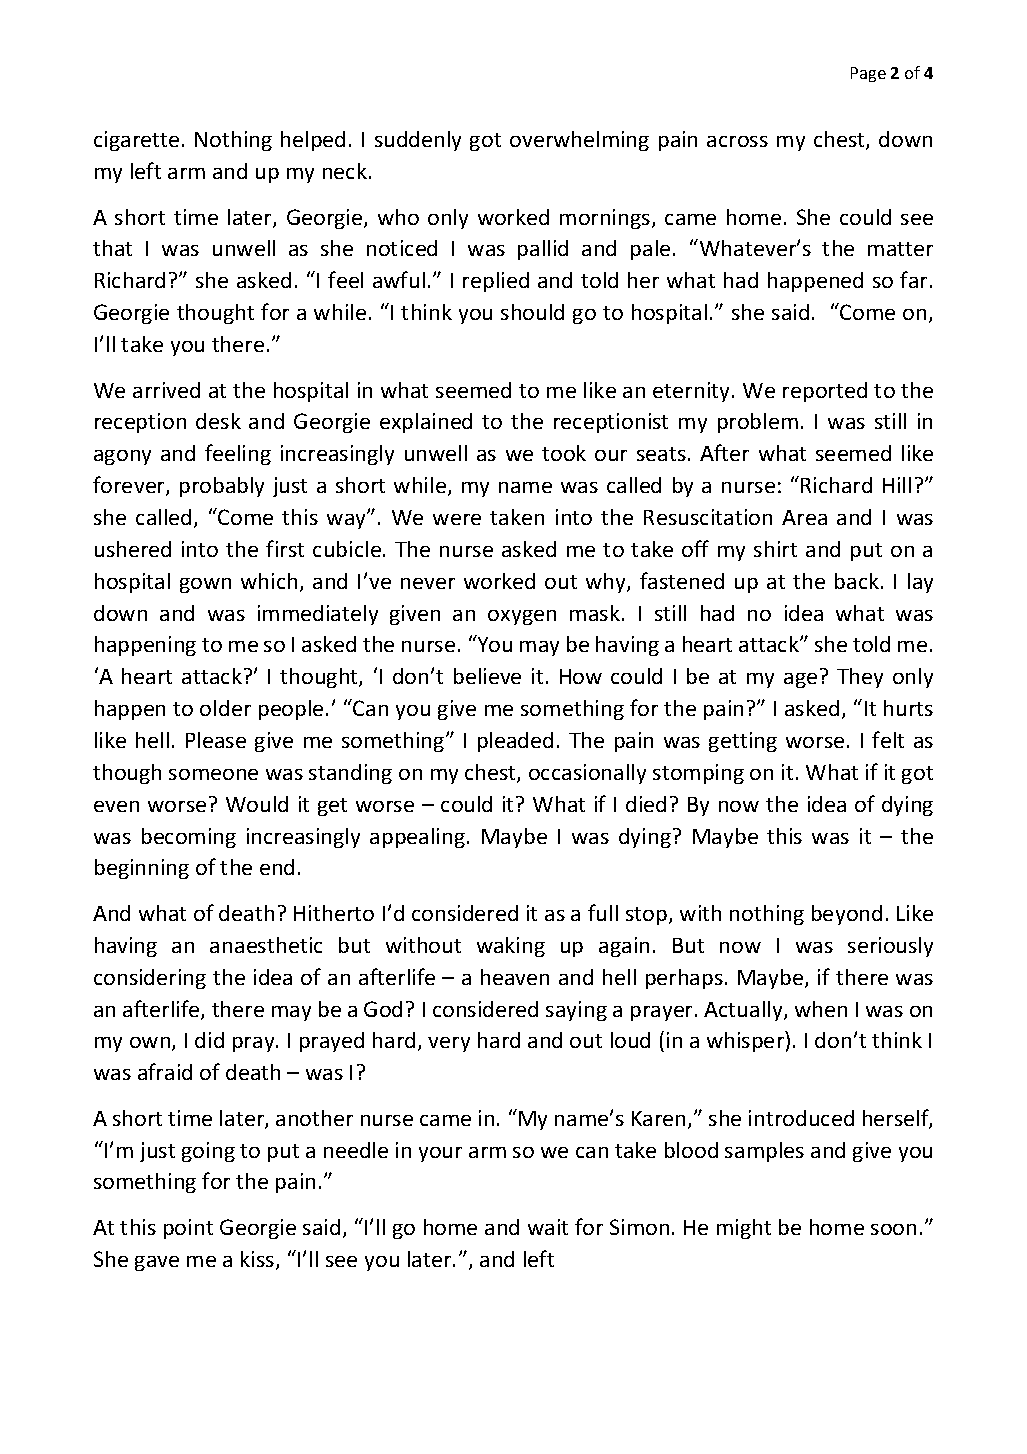 The width and height of the page is (1027, 1454). I want to click on older, so click(225, 708).
